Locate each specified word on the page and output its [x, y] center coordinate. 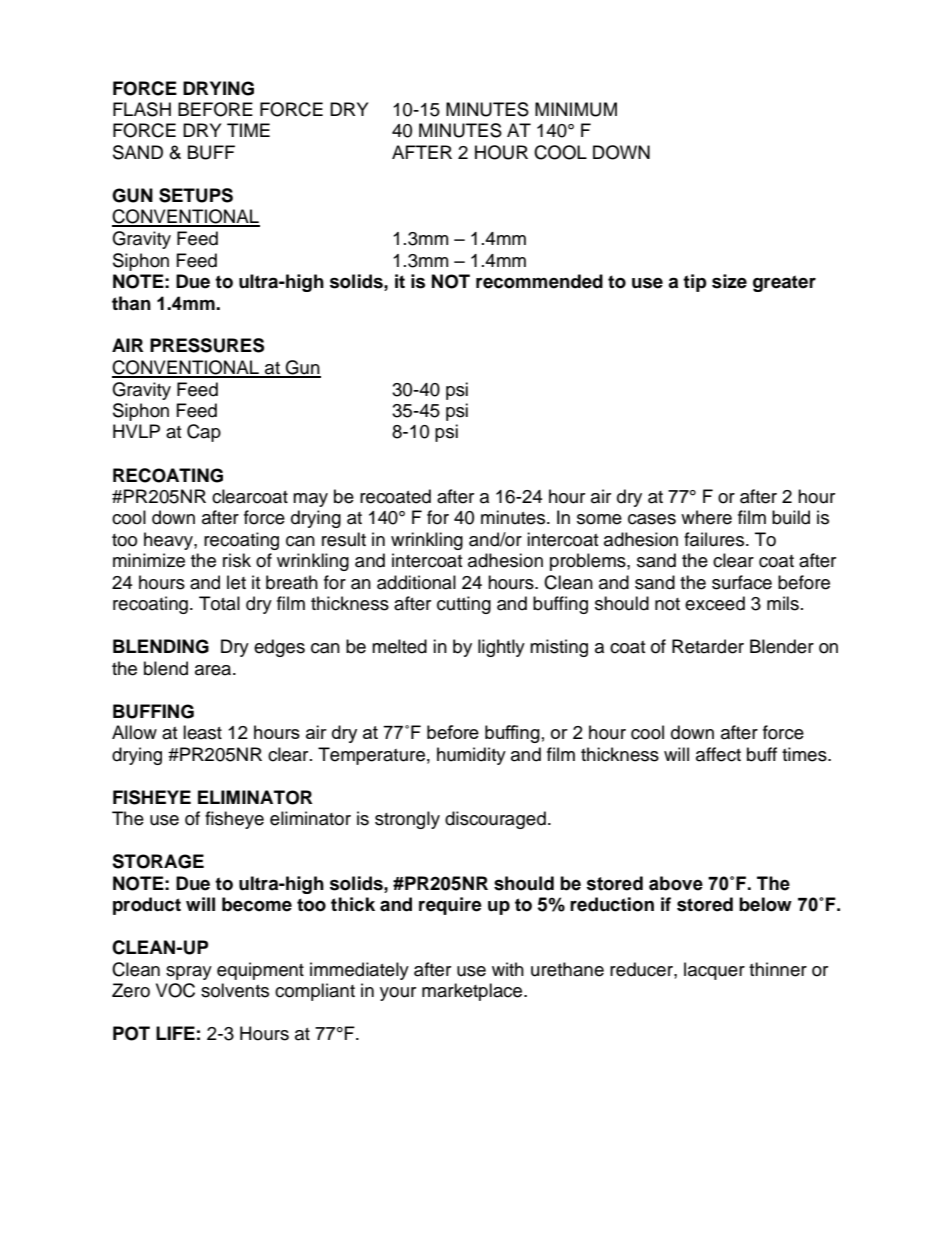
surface [742, 582]
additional [416, 582]
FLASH [142, 109]
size [729, 281]
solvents [235, 990]
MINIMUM [576, 109]
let [236, 582]
